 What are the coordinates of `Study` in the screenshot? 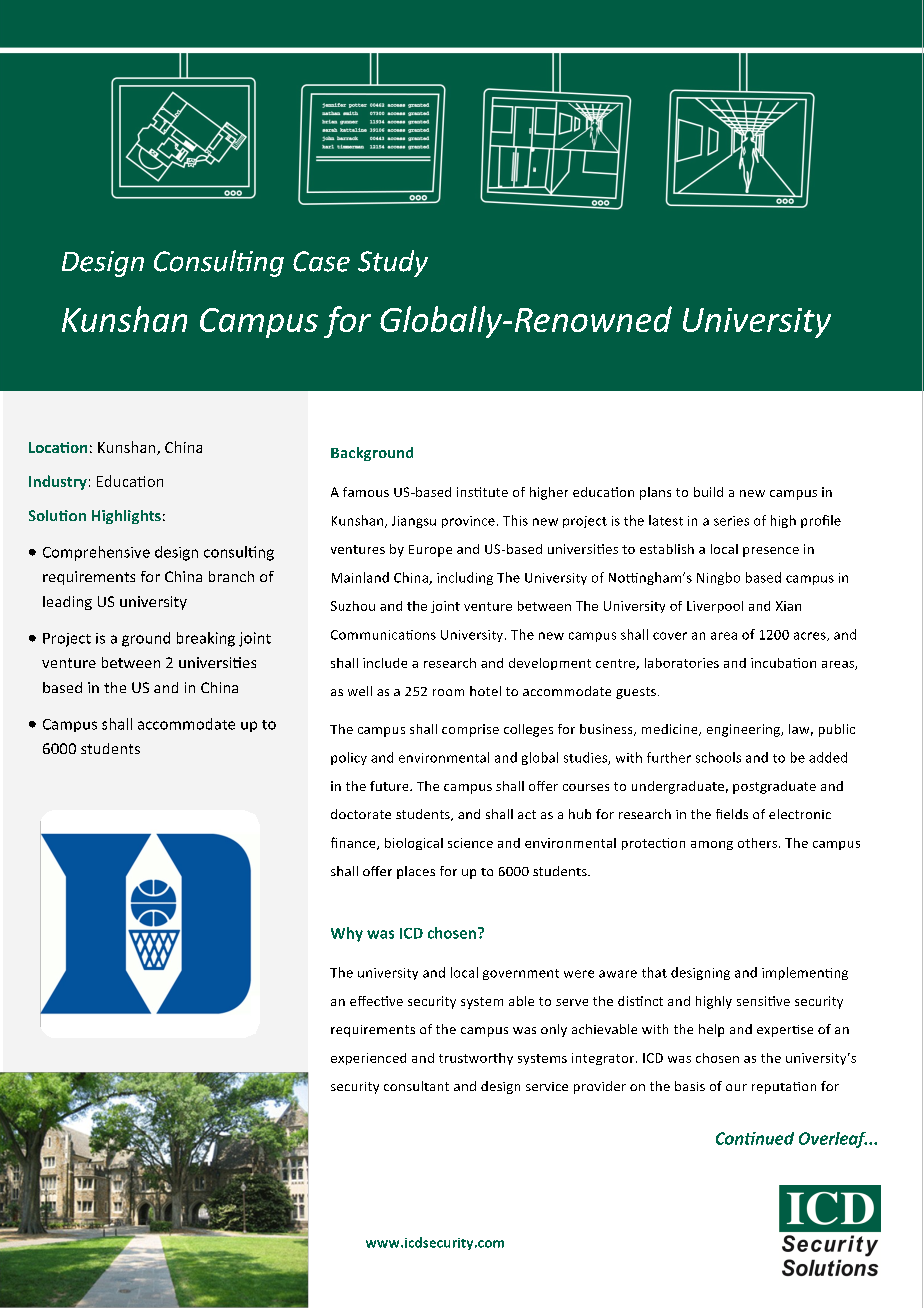 It's located at (393, 263).
